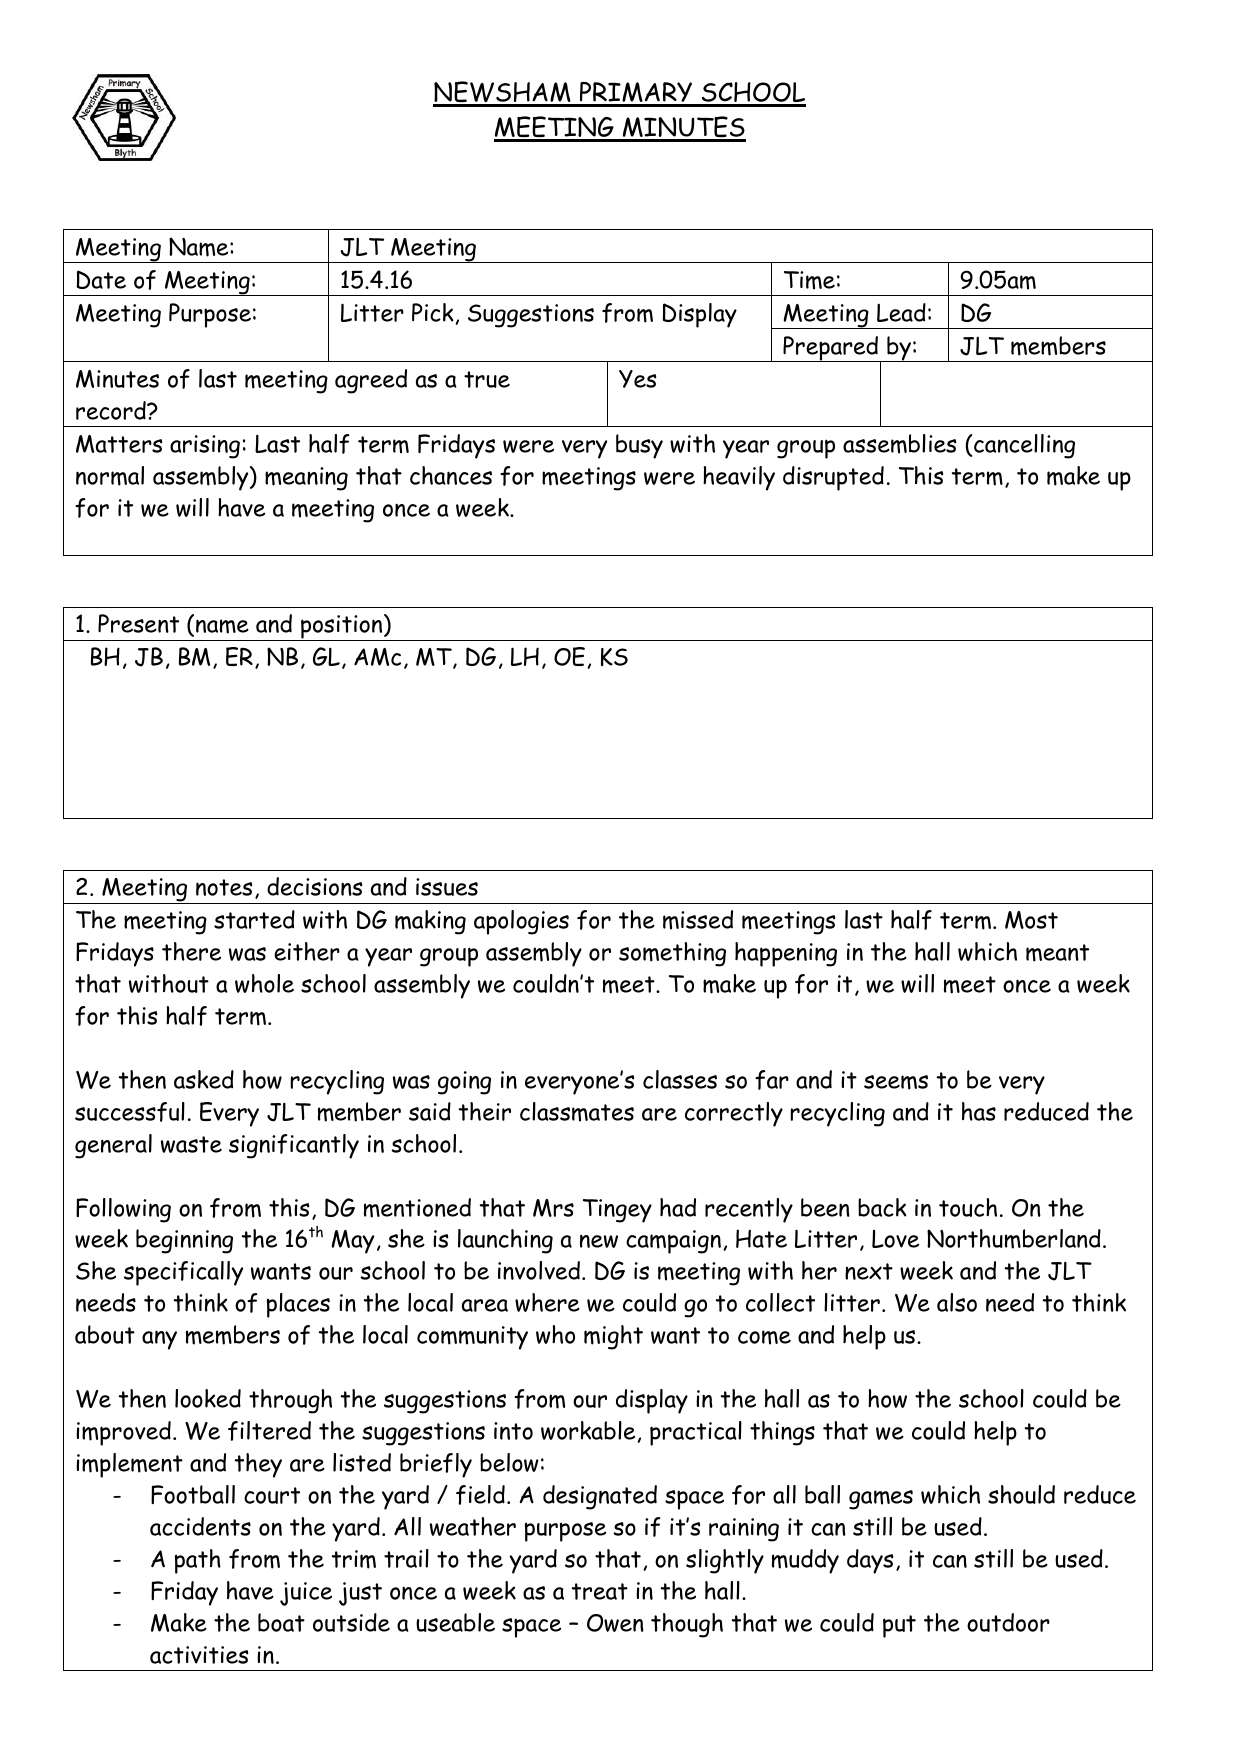 Image resolution: width=1239 pixels, height=1753 pixels. Describe the element at coordinates (224, 887) in the screenshot. I see `notes` at that location.
